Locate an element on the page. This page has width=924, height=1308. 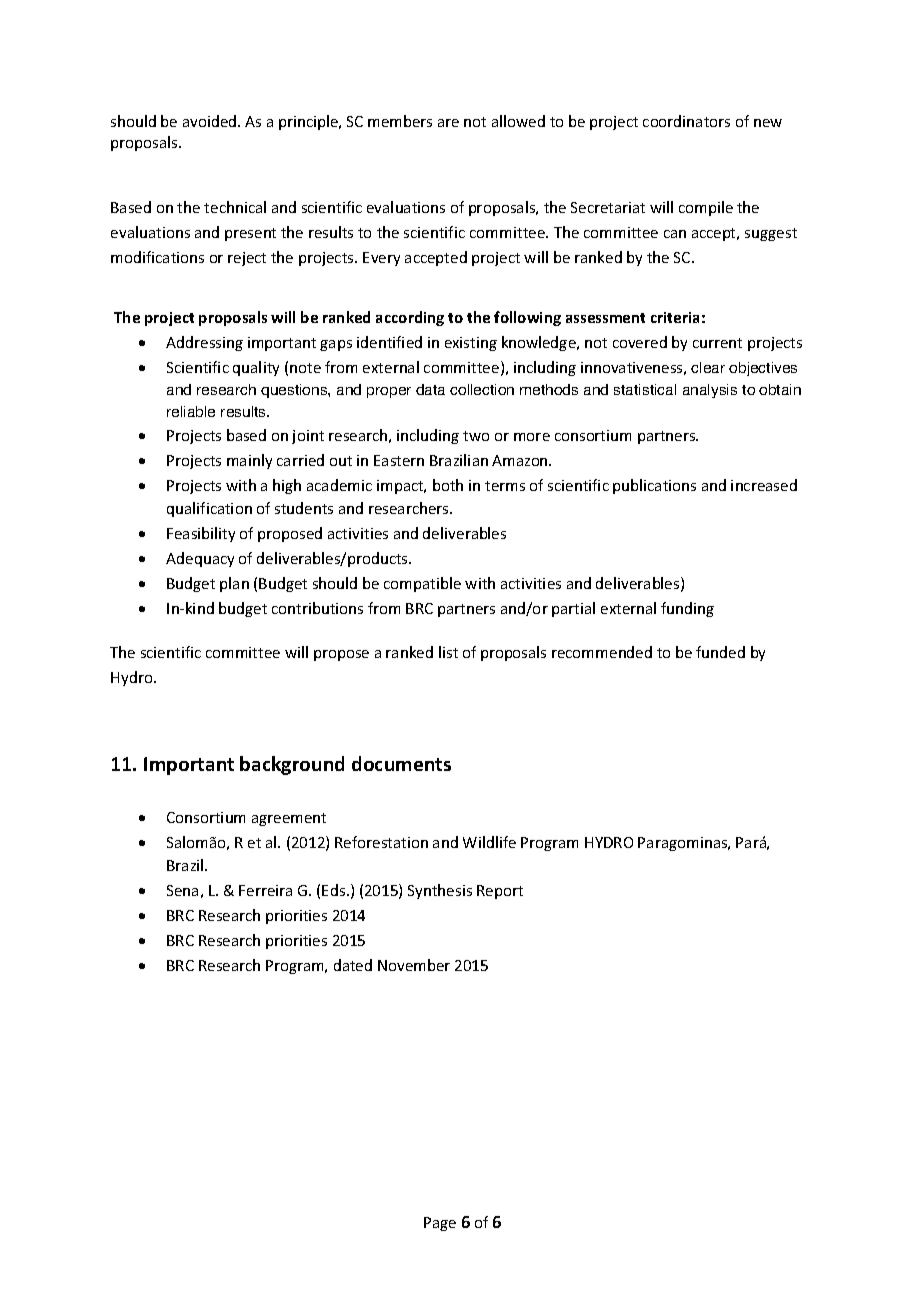
avoided is located at coordinates (211, 121).
